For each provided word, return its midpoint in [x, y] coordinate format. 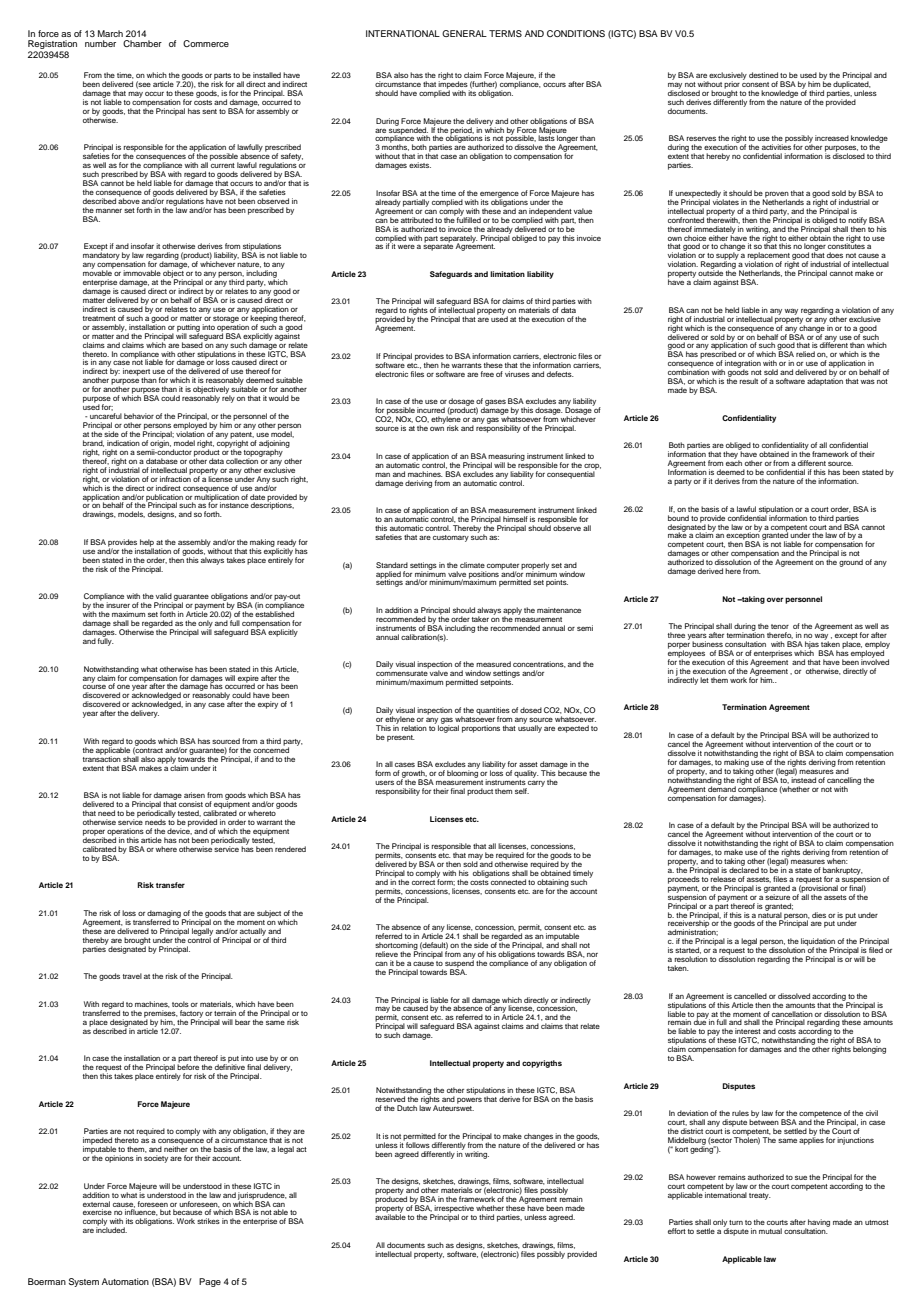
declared [744, 869]
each [734, 462]
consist [191, 804]
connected [508, 882]
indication [123, 443]
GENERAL [464, 33]
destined [763, 75]
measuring [506, 458]
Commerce [206, 43]
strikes [208, 1221]
